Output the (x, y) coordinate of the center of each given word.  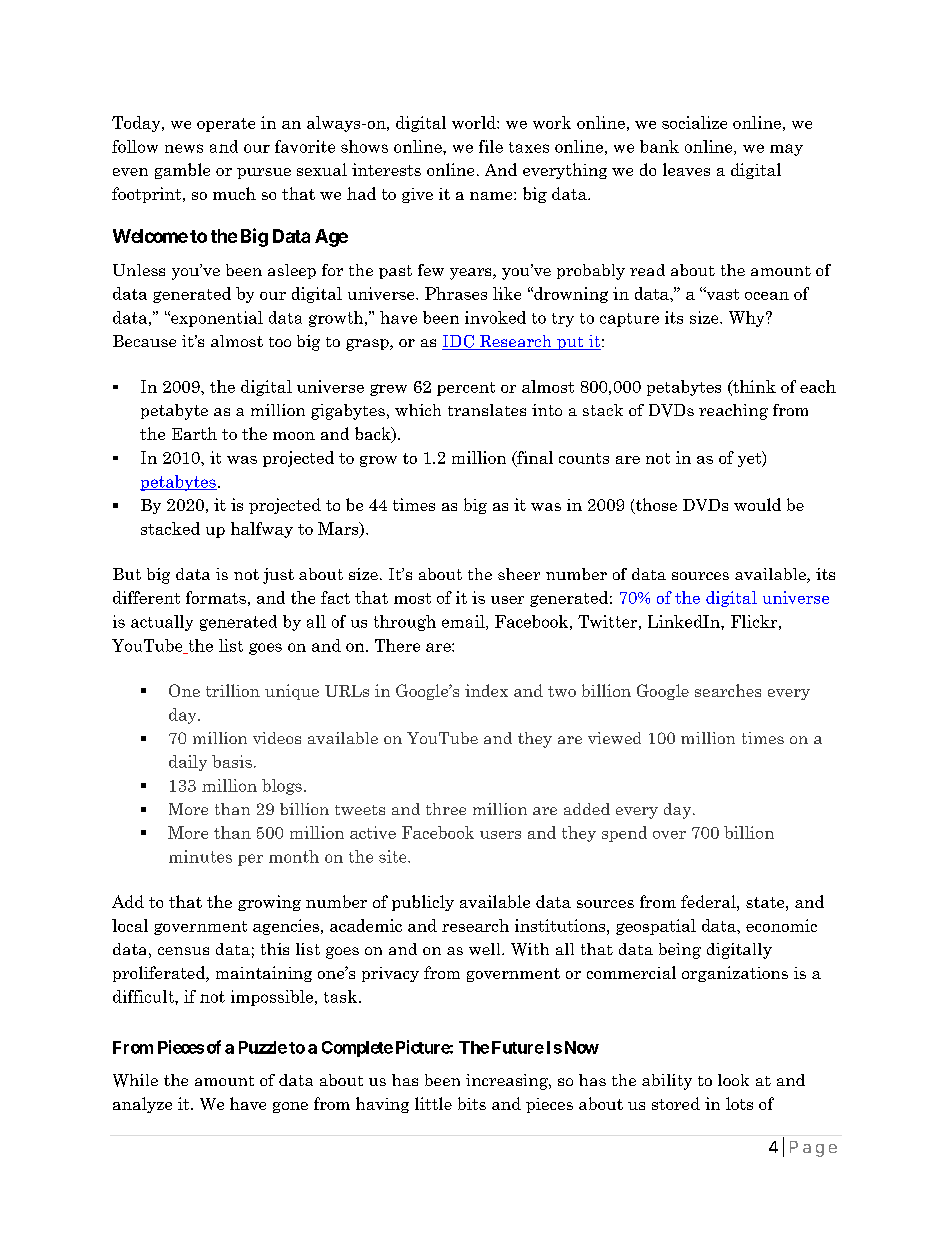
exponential (216, 319)
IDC (459, 342)
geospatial (656, 927)
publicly (423, 903)
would (757, 504)
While (135, 1080)
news (184, 148)
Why (748, 319)
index (486, 690)
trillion (233, 690)
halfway (262, 530)
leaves (686, 169)
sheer (519, 574)
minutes (200, 856)
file (491, 146)
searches (728, 690)
